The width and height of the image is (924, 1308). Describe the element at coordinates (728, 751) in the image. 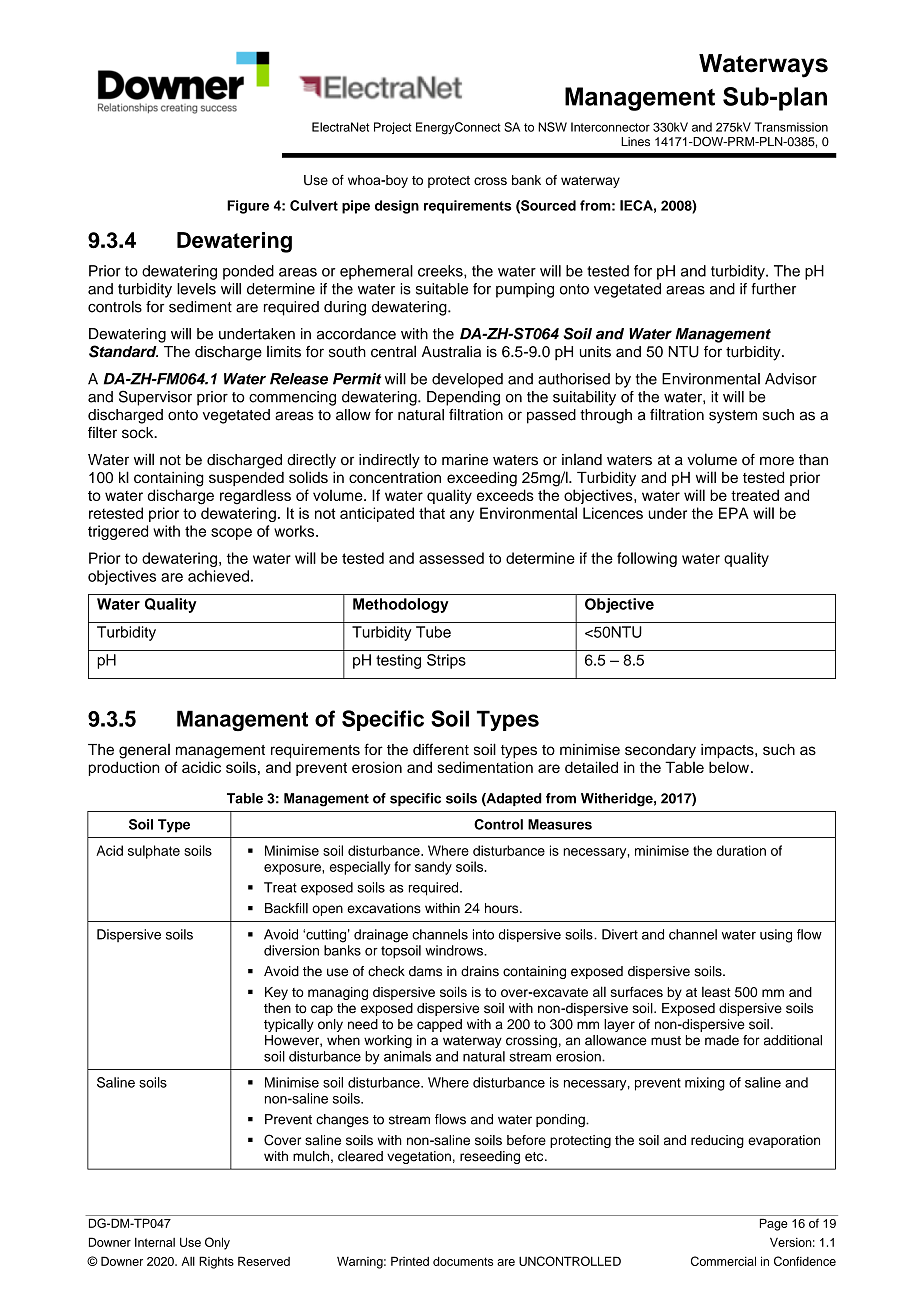

I see `impacts` at that location.
